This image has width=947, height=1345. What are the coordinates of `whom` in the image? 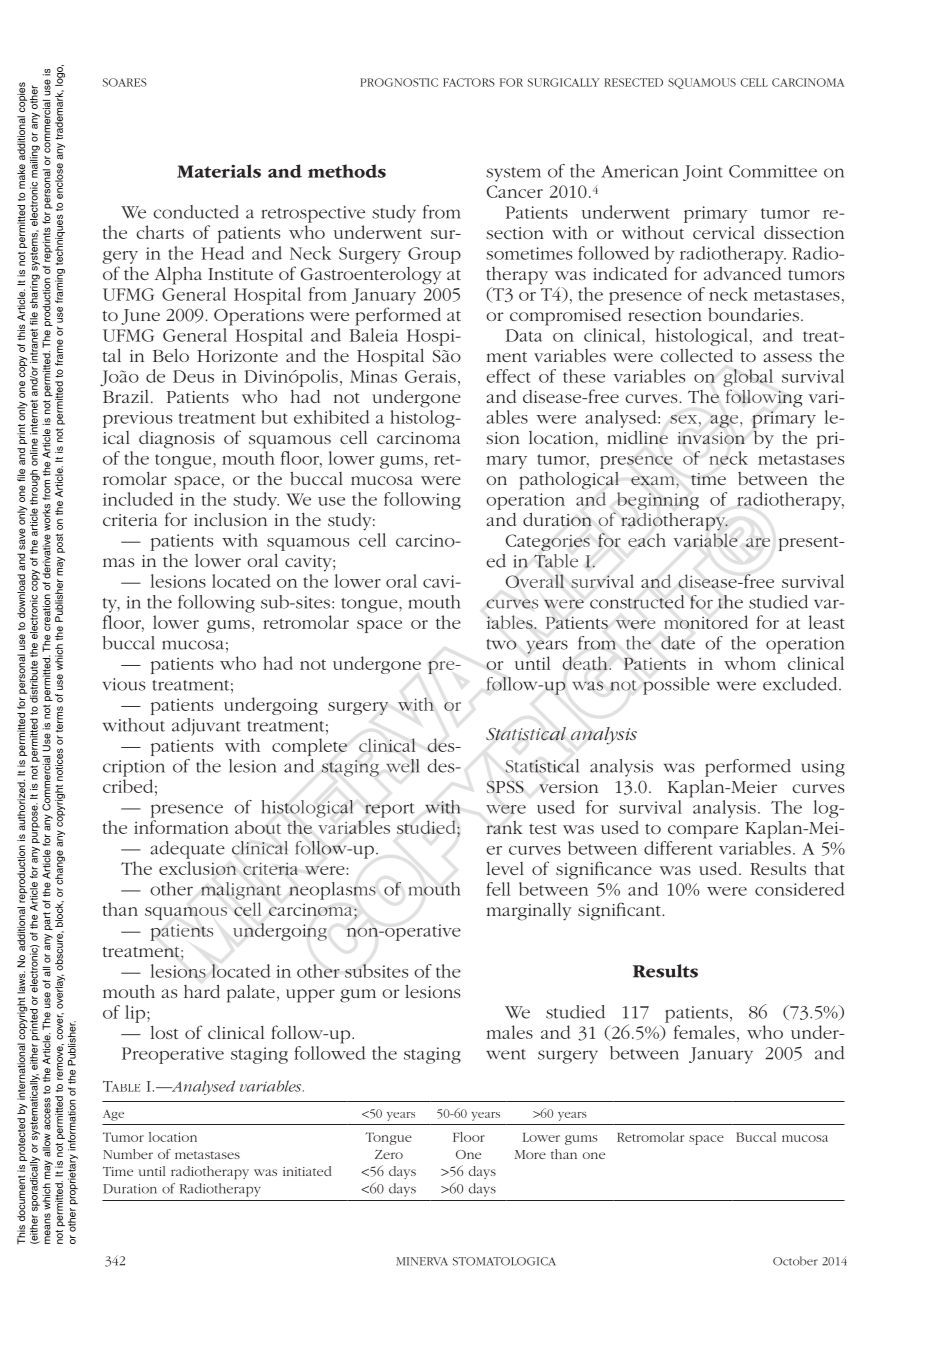 It's located at (750, 663).
